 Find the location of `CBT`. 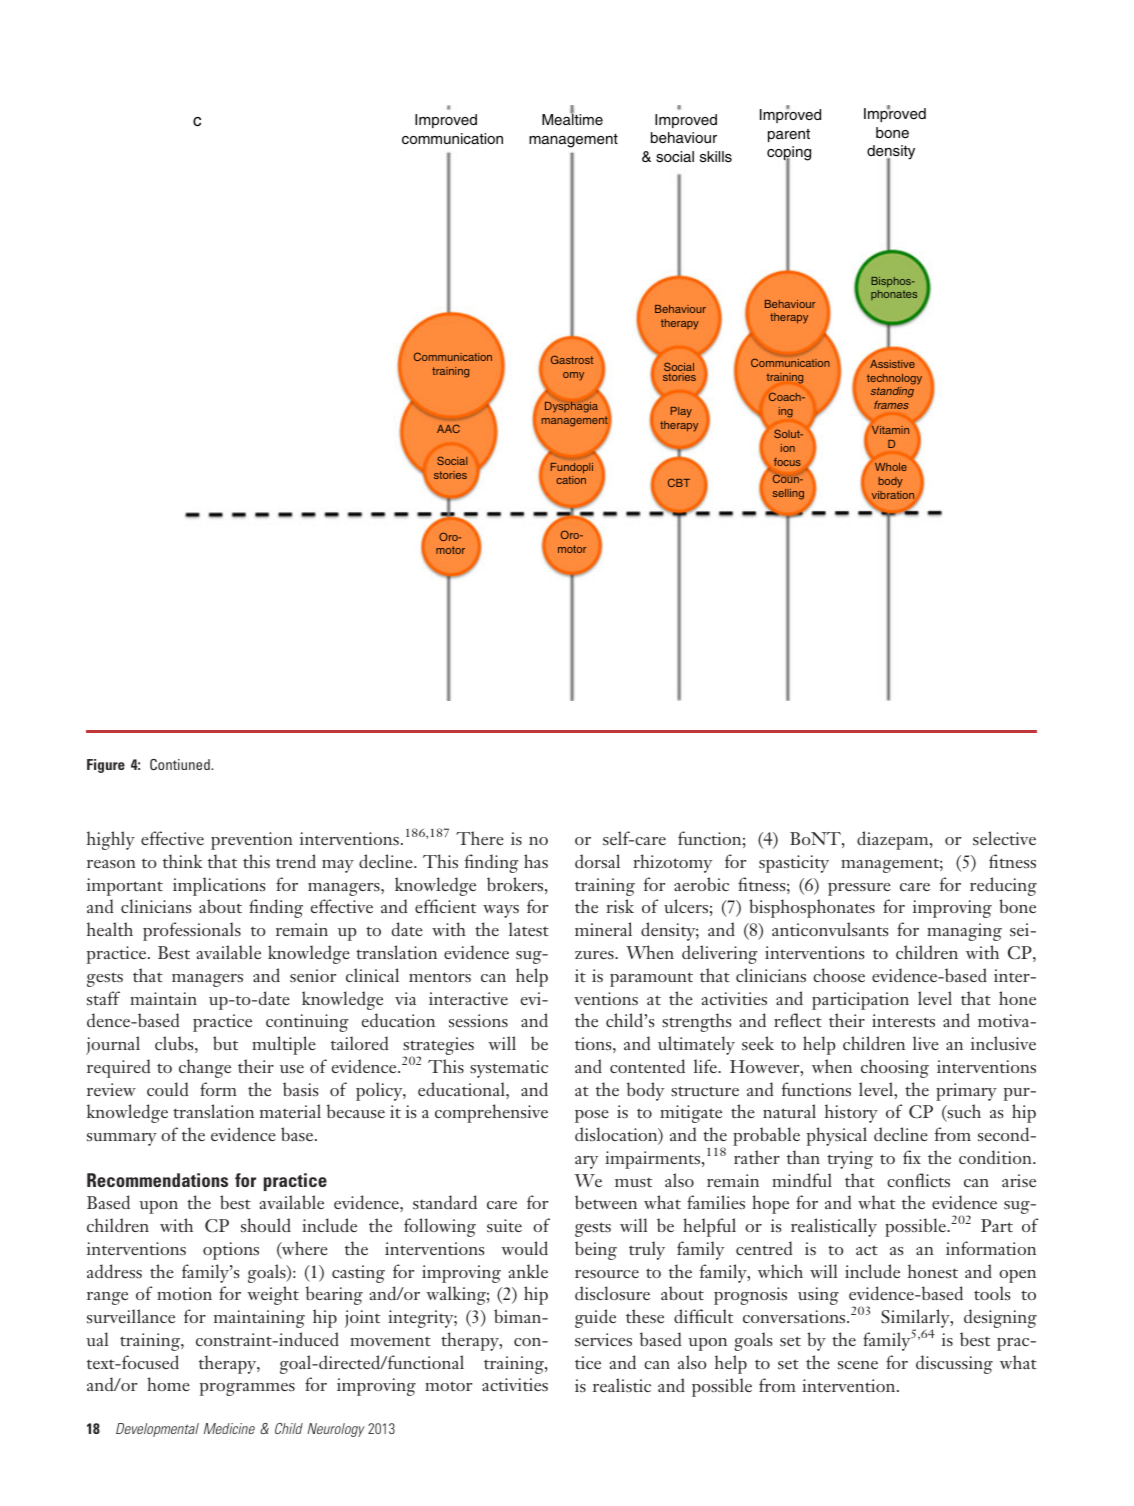

CBT is located at coordinates (679, 482).
